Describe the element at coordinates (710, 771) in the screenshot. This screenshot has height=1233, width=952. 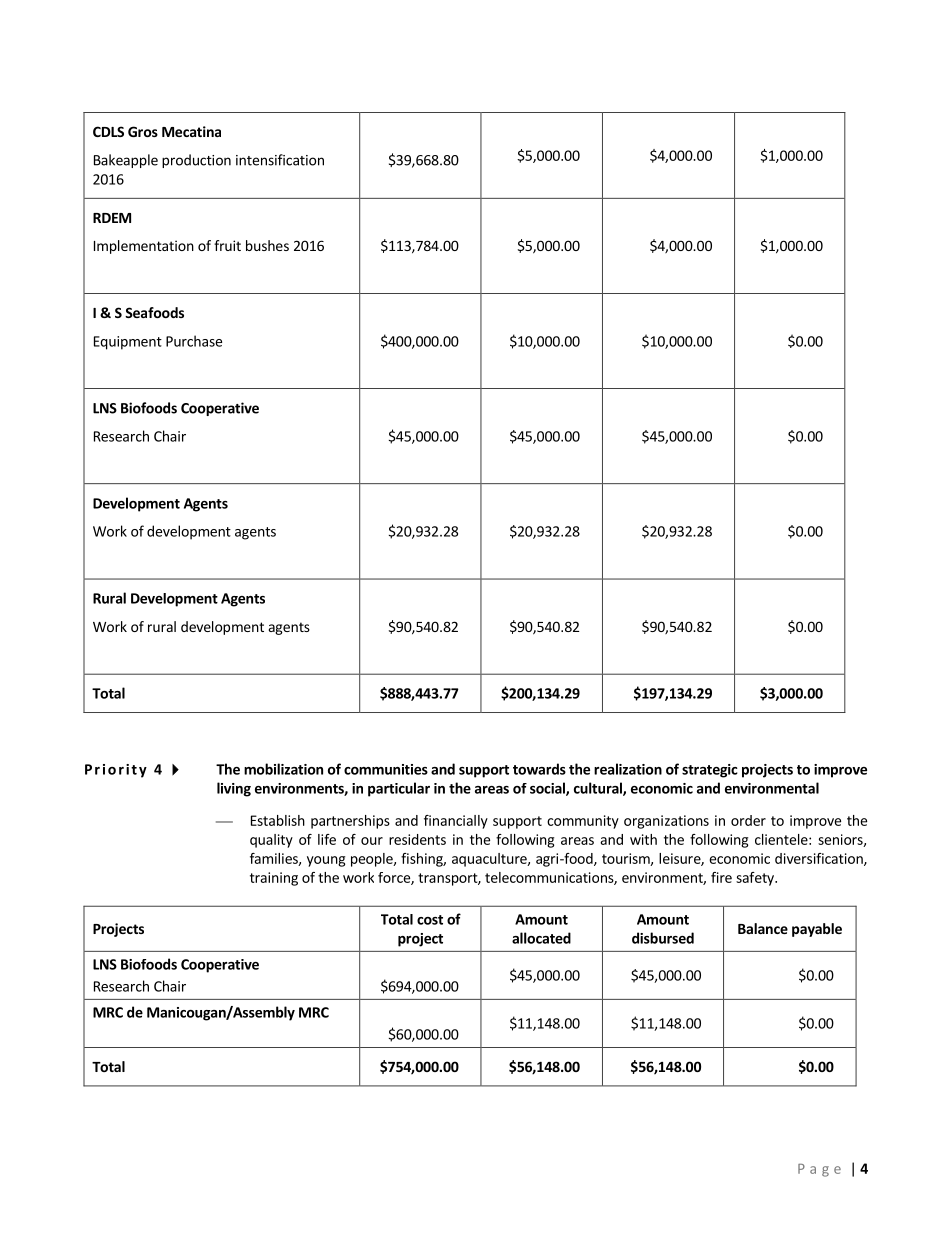
I see `strategic` at that location.
